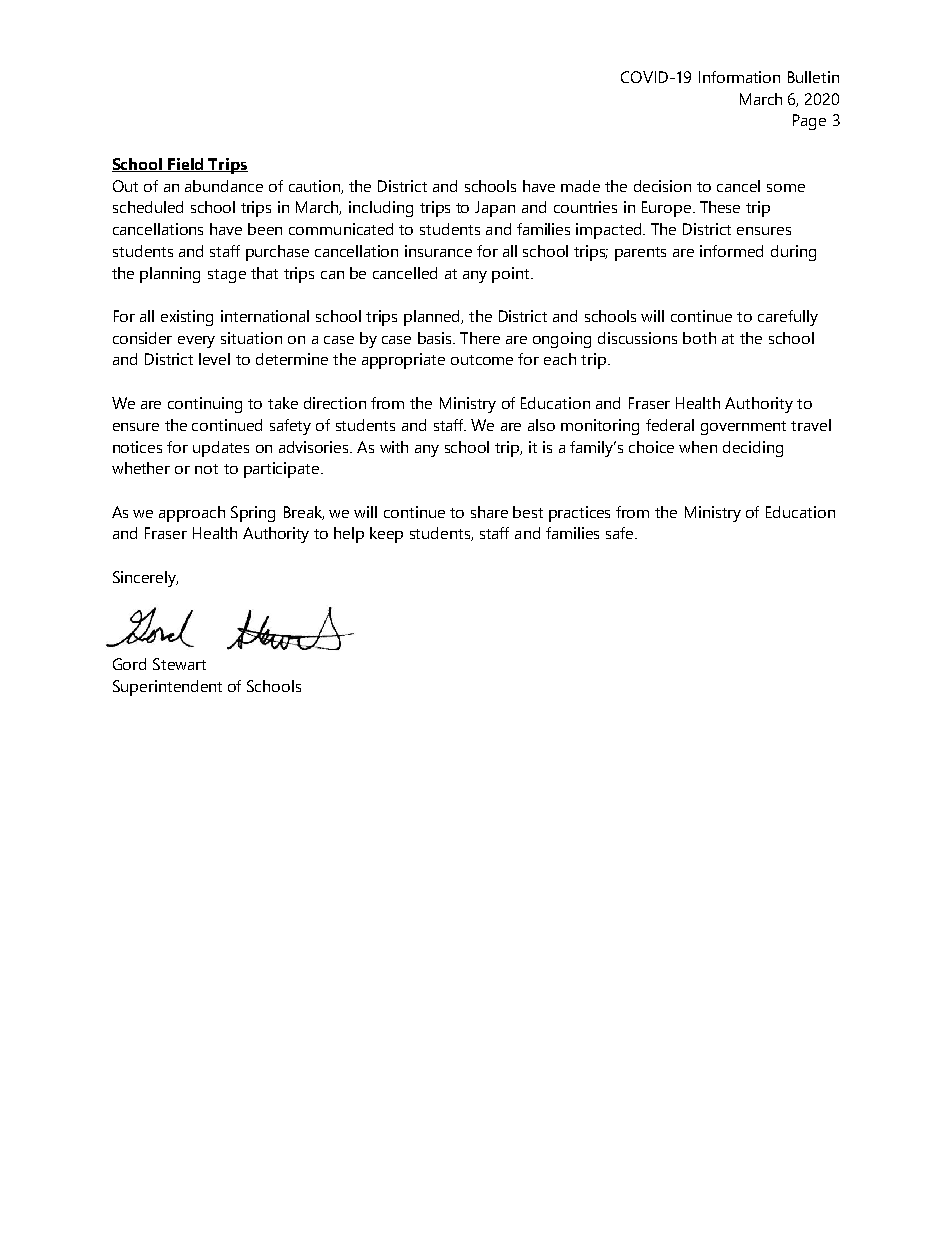  I want to click on informed, so click(731, 251).
